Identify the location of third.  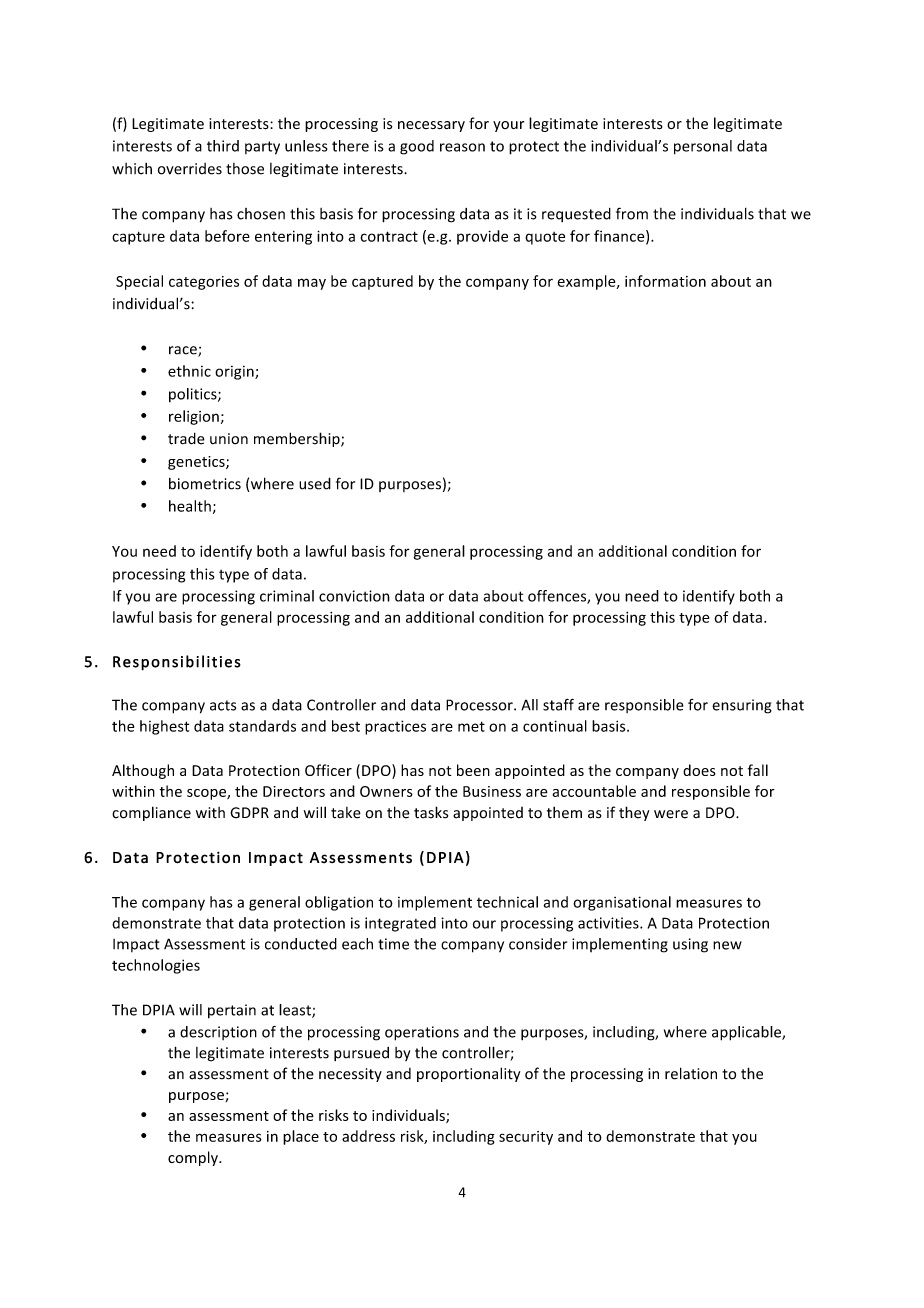
(223, 146).
